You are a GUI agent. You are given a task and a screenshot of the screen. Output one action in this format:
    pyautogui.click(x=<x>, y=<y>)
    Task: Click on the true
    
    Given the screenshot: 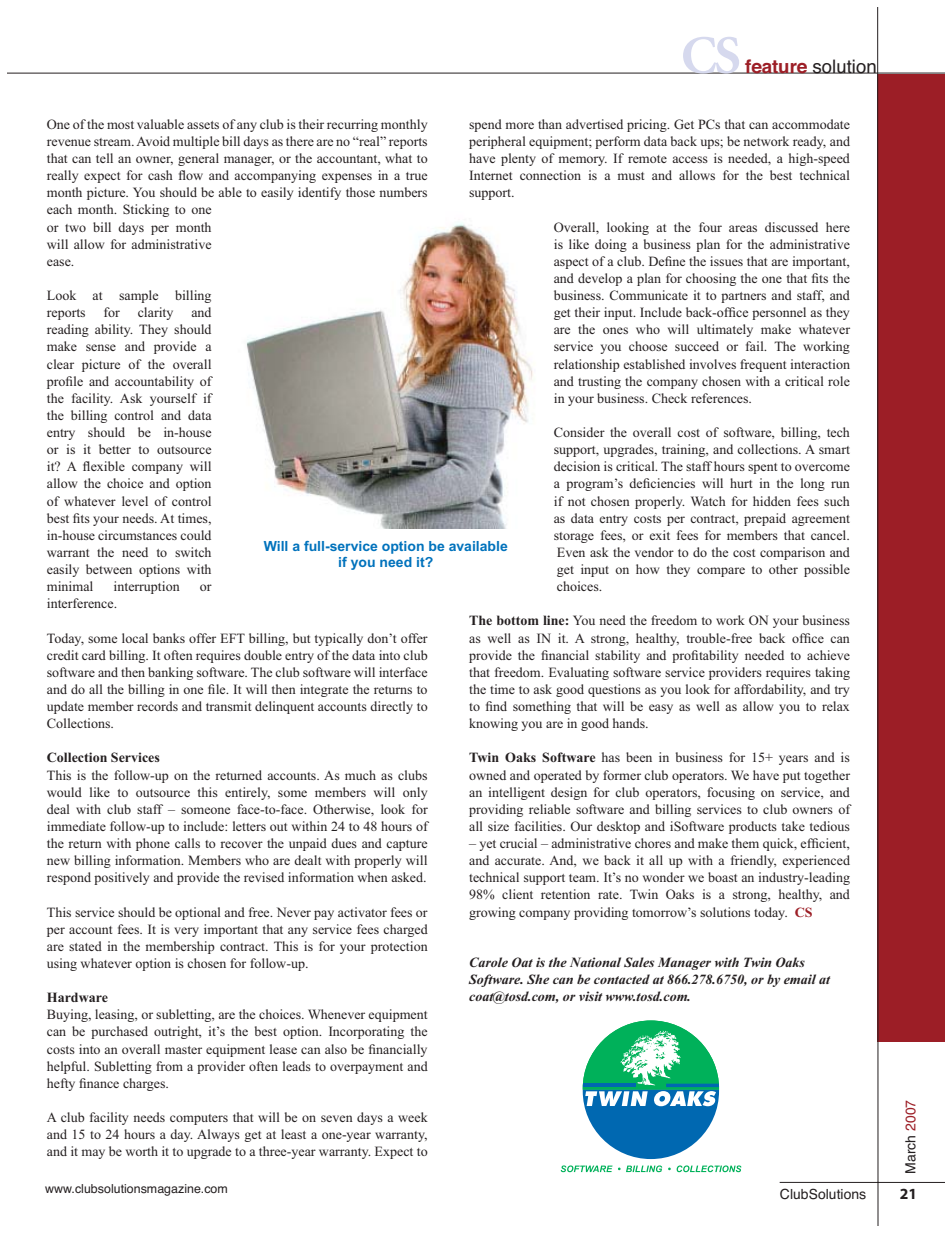 What is the action you would take?
    pyautogui.click(x=416, y=176)
